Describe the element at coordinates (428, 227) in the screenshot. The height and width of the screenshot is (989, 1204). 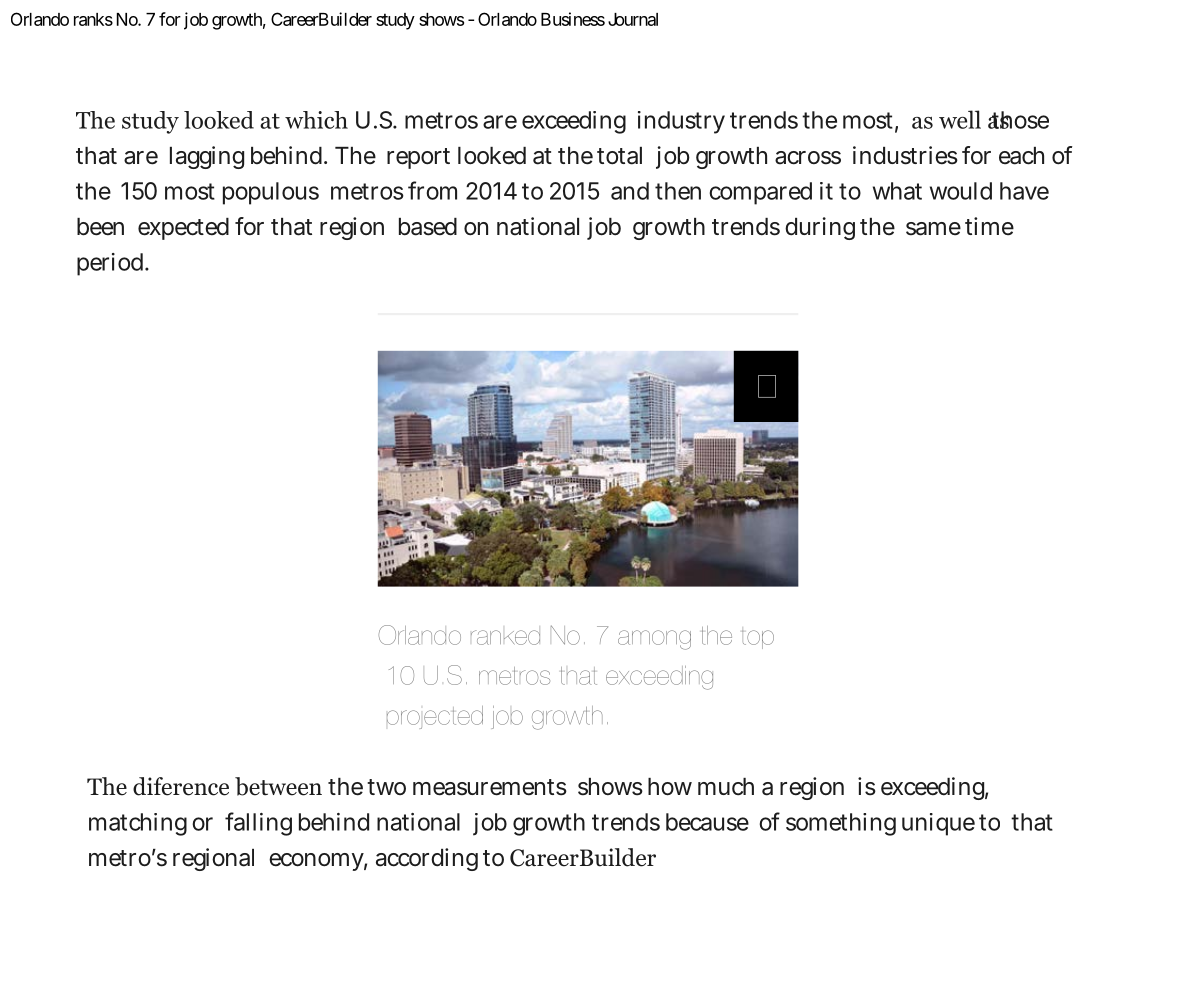
I see `based` at that location.
